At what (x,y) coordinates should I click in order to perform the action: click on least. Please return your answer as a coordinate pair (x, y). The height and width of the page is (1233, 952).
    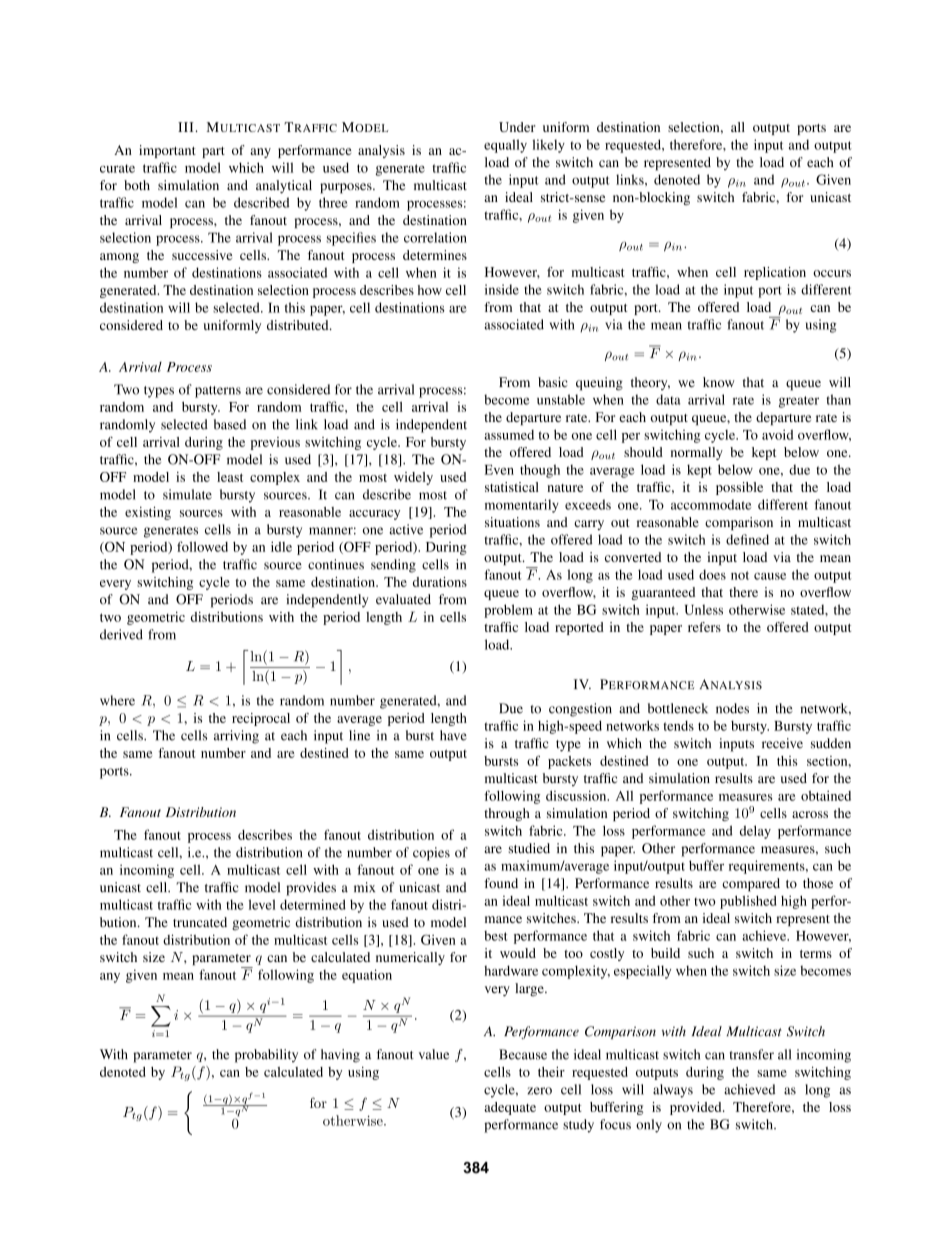
    Looking at the image, I should click on (230, 477).
